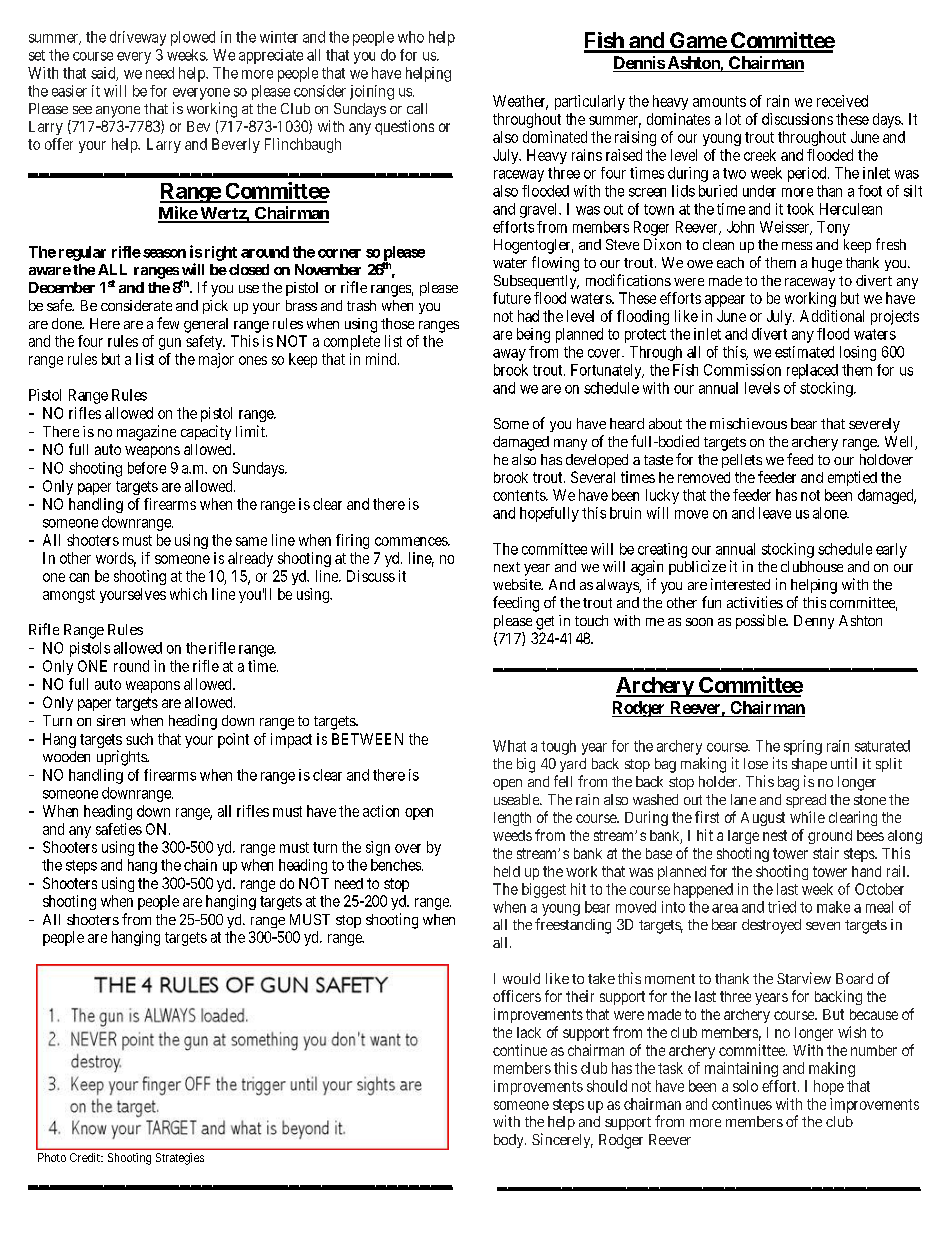 The image size is (952, 1233). What do you see at coordinates (809, 765) in the screenshot?
I see `shape` at bounding box center [809, 765].
